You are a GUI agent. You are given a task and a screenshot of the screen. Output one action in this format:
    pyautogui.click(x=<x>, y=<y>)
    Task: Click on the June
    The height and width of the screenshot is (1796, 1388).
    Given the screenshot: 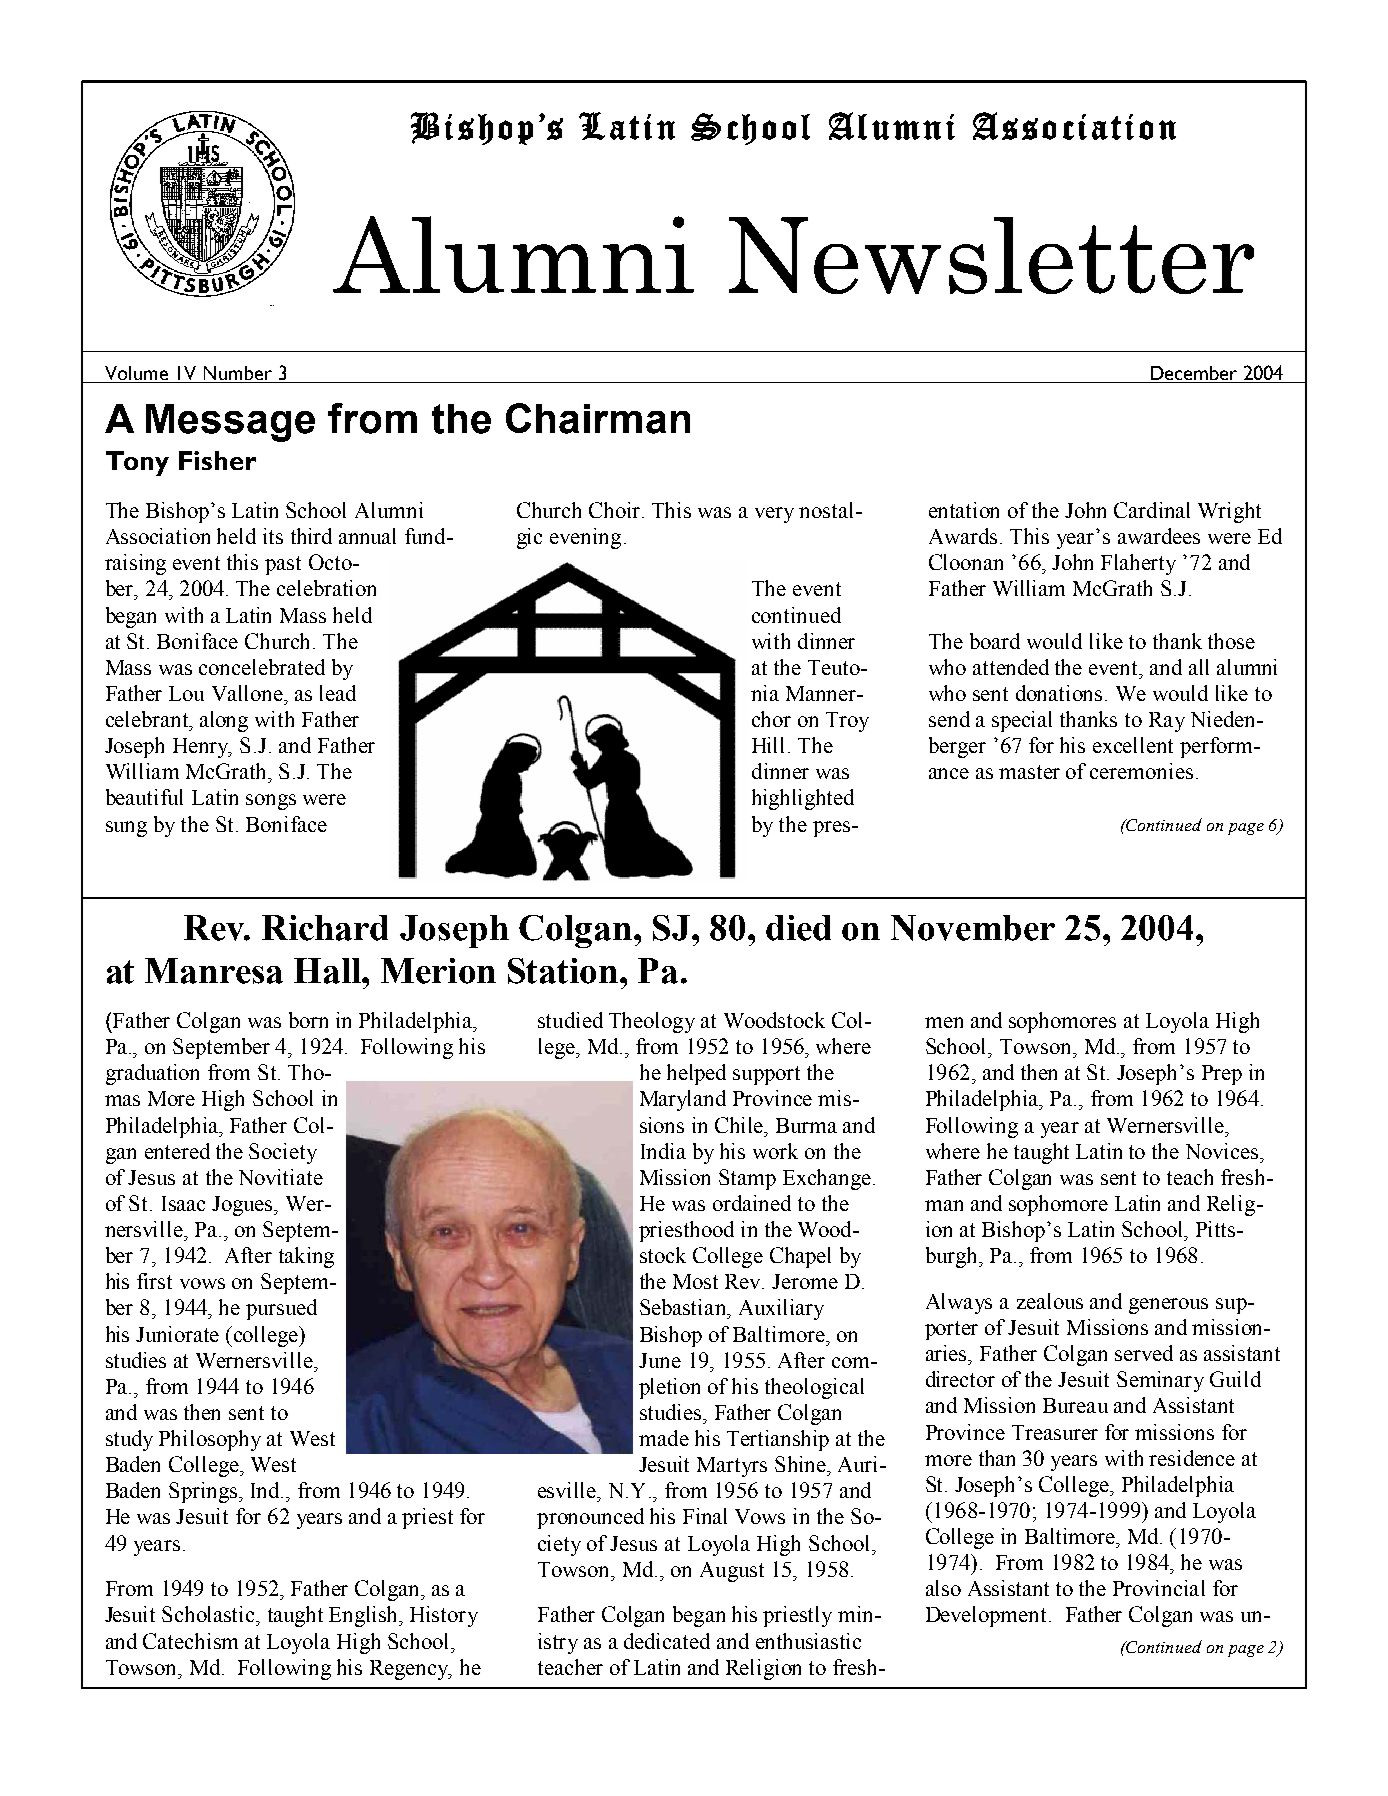 What is the action you would take?
    pyautogui.click(x=660, y=1360)
